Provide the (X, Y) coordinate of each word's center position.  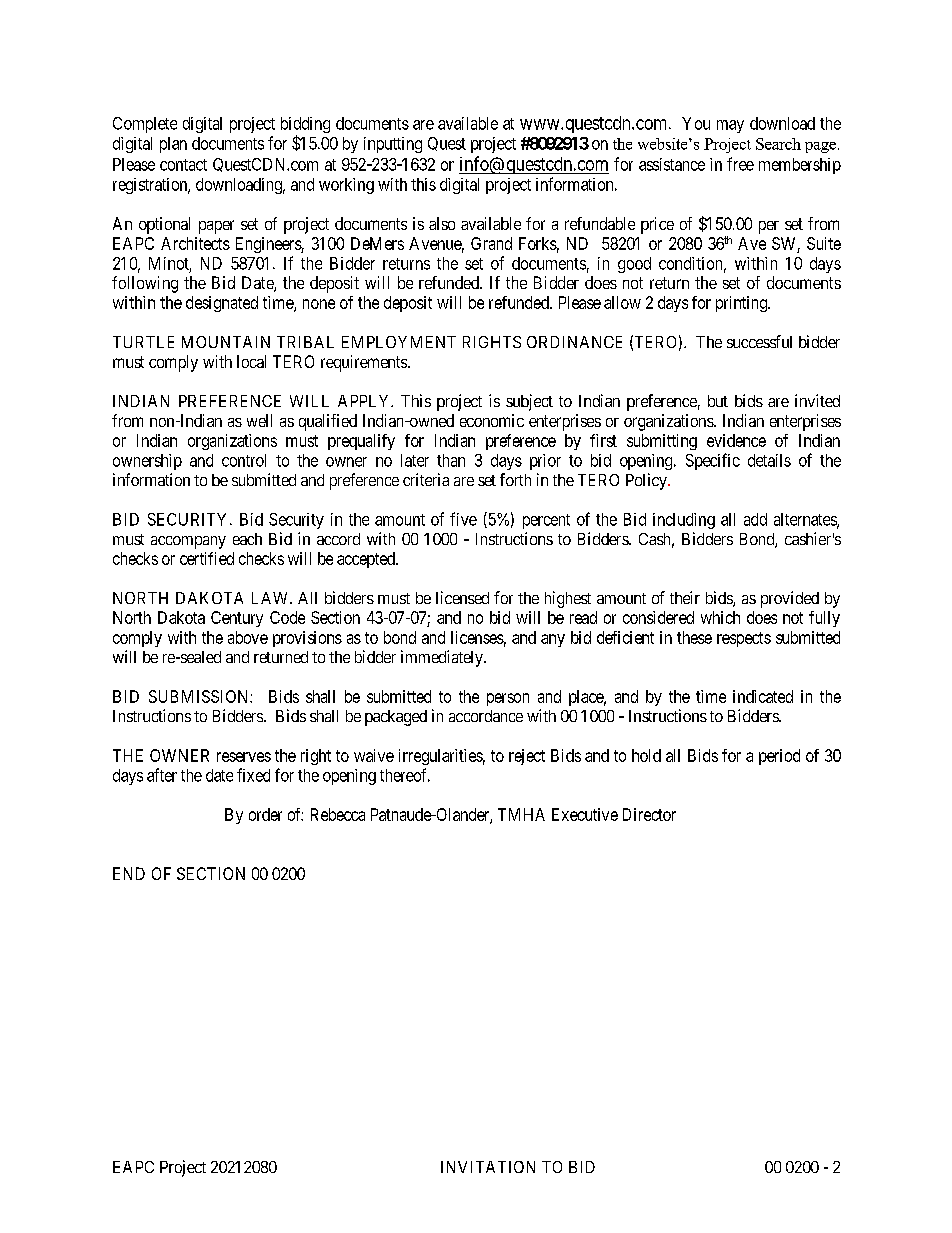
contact (183, 165)
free (740, 164)
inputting (393, 145)
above (248, 637)
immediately (443, 658)
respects (744, 639)
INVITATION (488, 1167)
